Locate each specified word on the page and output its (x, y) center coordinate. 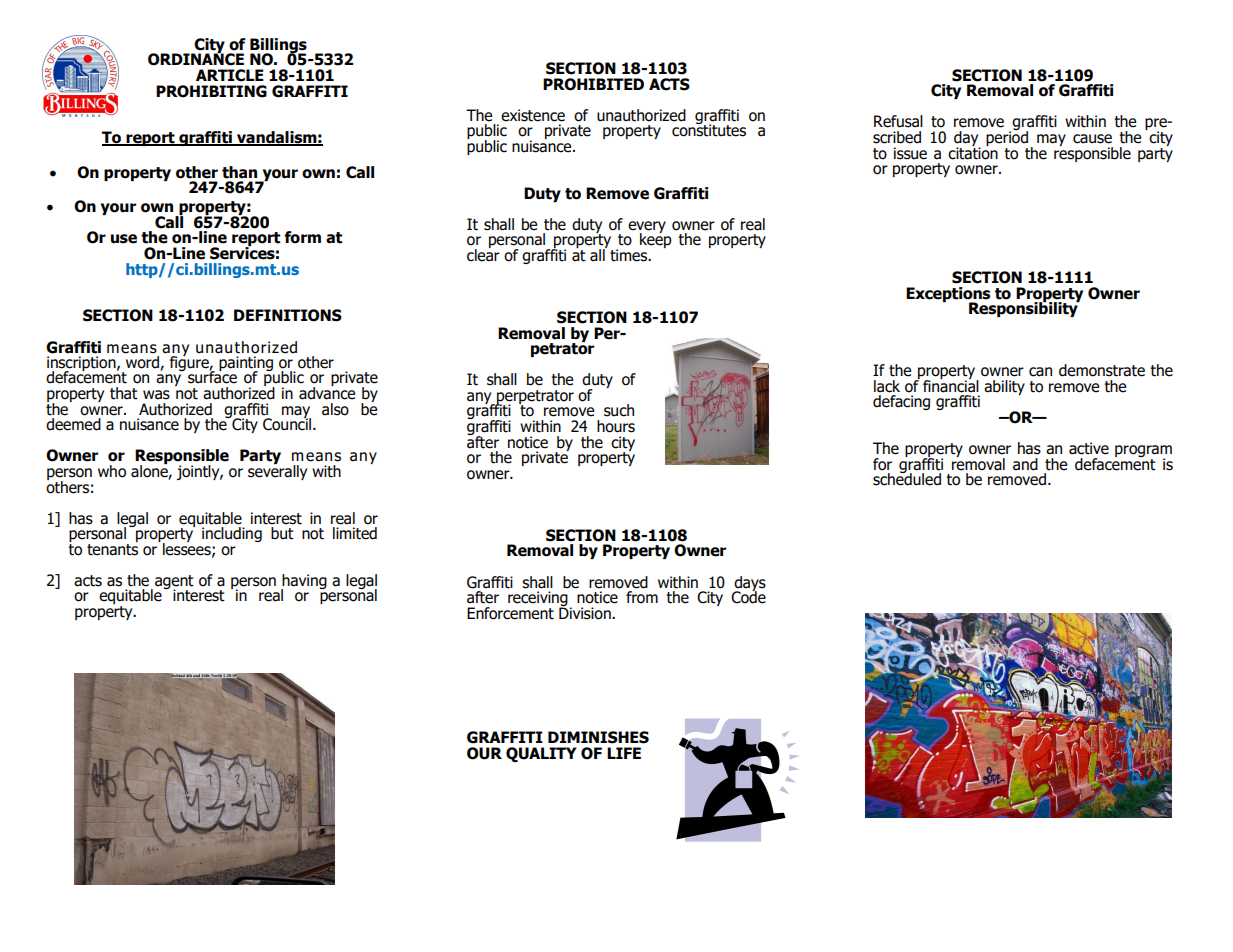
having (304, 583)
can (1040, 372)
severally (277, 471)
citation (973, 152)
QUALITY (541, 754)
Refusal (898, 121)
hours (616, 426)
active (1089, 448)
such (619, 410)
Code (748, 596)
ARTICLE (230, 75)
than (239, 172)
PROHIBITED (593, 84)
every (647, 228)
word (143, 363)
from (642, 597)
